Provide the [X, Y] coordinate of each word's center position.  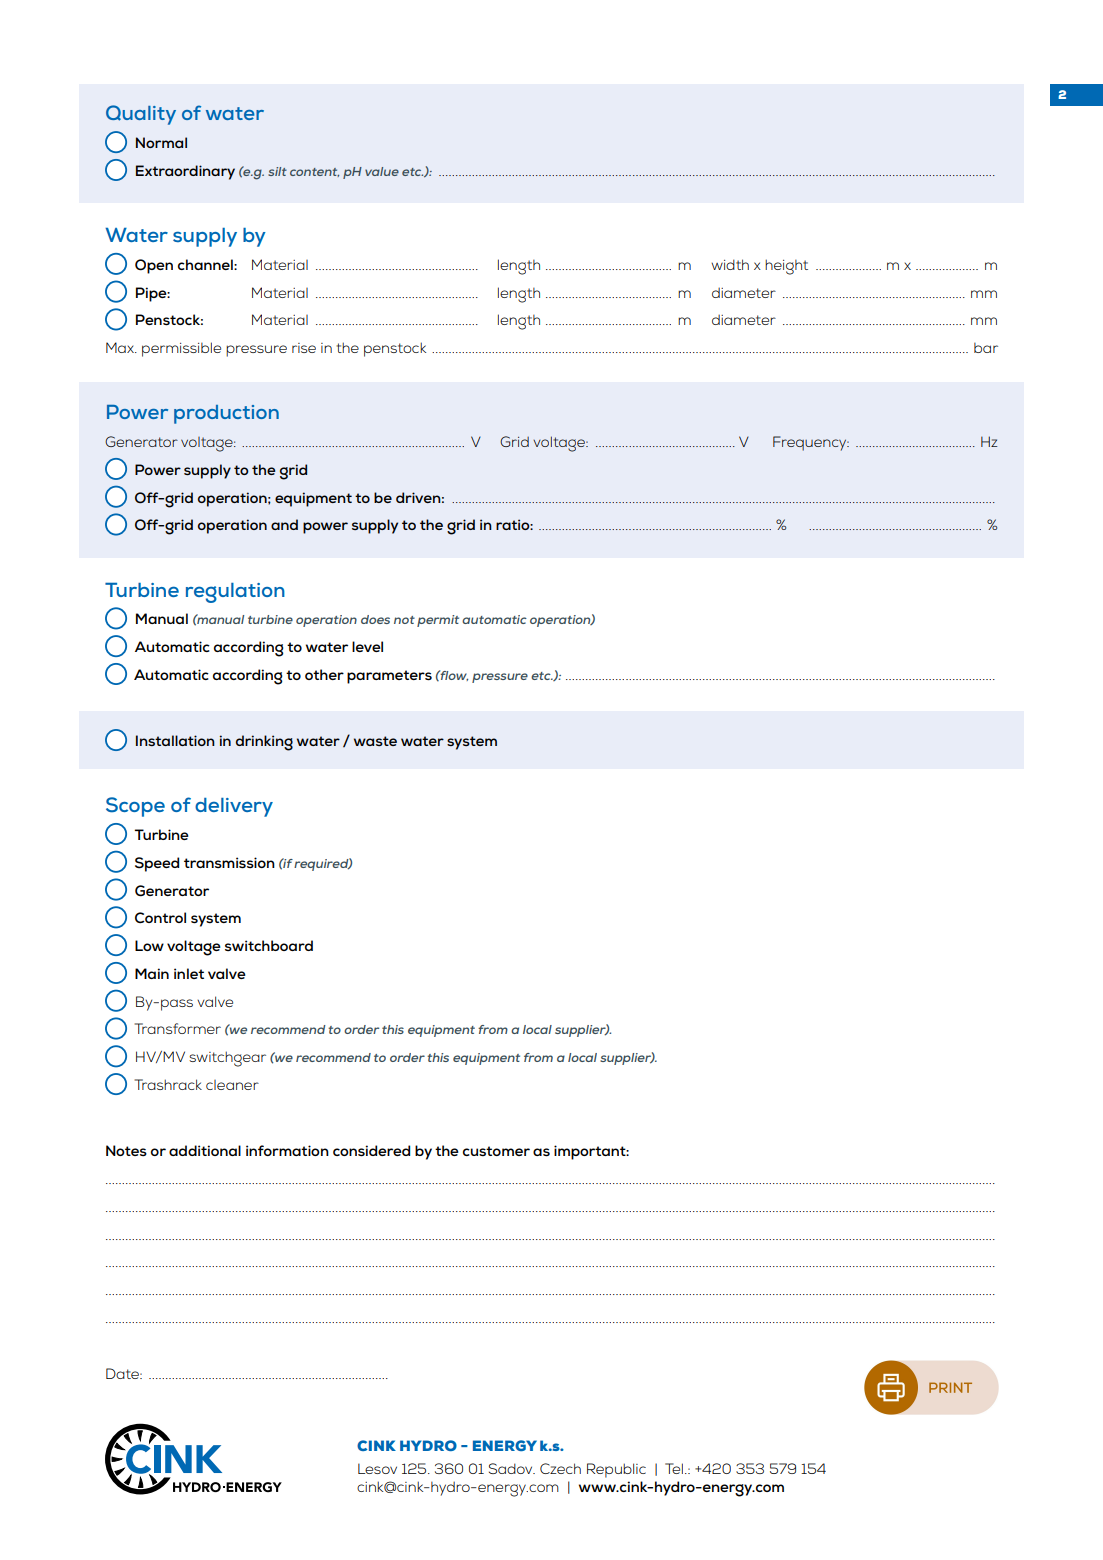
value [382, 171]
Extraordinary [185, 172]
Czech [560, 1468]
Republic [616, 1470]
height [786, 267]
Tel [674, 1468]
